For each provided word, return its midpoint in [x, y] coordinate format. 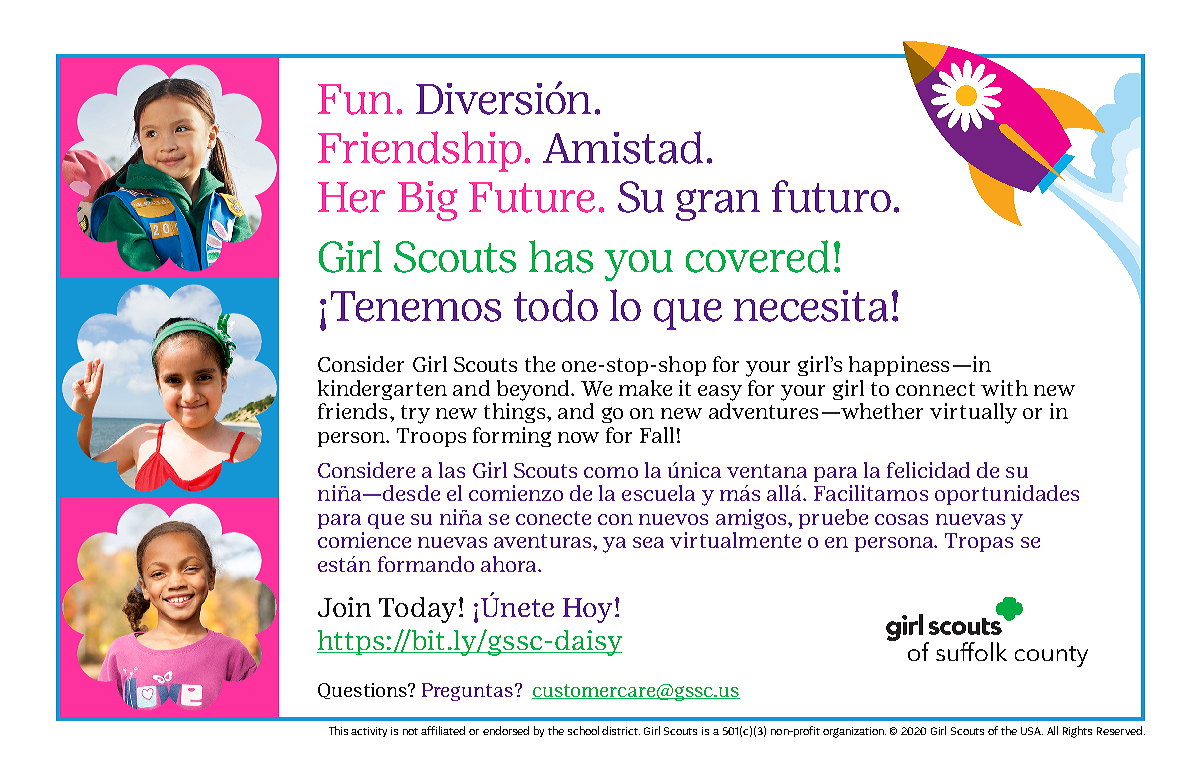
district [621, 730]
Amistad [623, 147]
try [415, 414]
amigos [752, 519]
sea [648, 542]
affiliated [443, 730]
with [1004, 388]
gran [718, 205]
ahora [510, 564]
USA [1032, 731]
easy [720, 393]
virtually [973, 413]
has [561, 256]
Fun [355, 99]
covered [758, 256]
